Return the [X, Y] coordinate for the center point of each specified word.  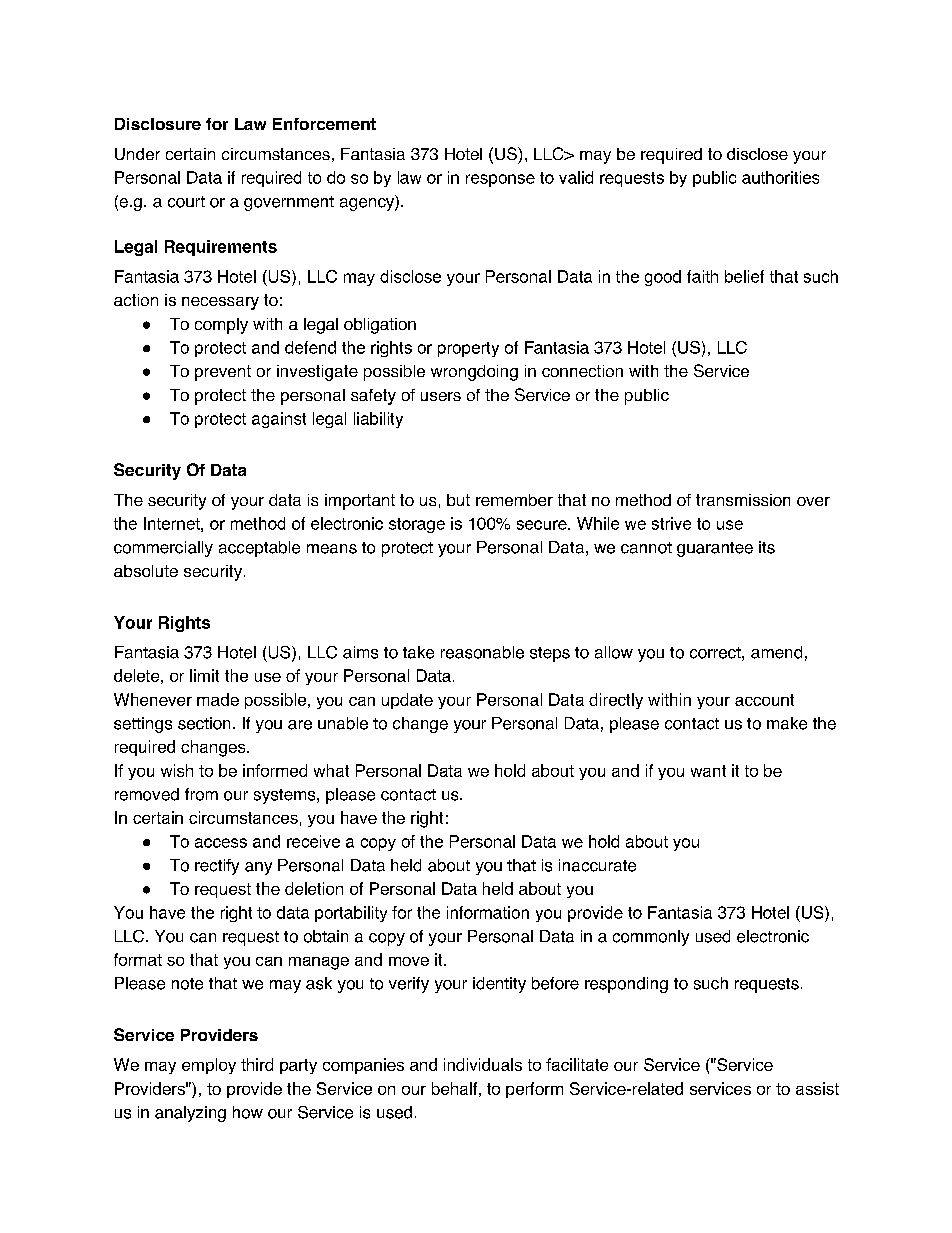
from [201, 794]
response [500, 180]
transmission [743, 500]
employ [209, 1066]
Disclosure [158, 124]
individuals [483, 1064]
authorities [780, 177]
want [708, 771]
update [407, 701]
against [279, 420]
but [458, 500]
